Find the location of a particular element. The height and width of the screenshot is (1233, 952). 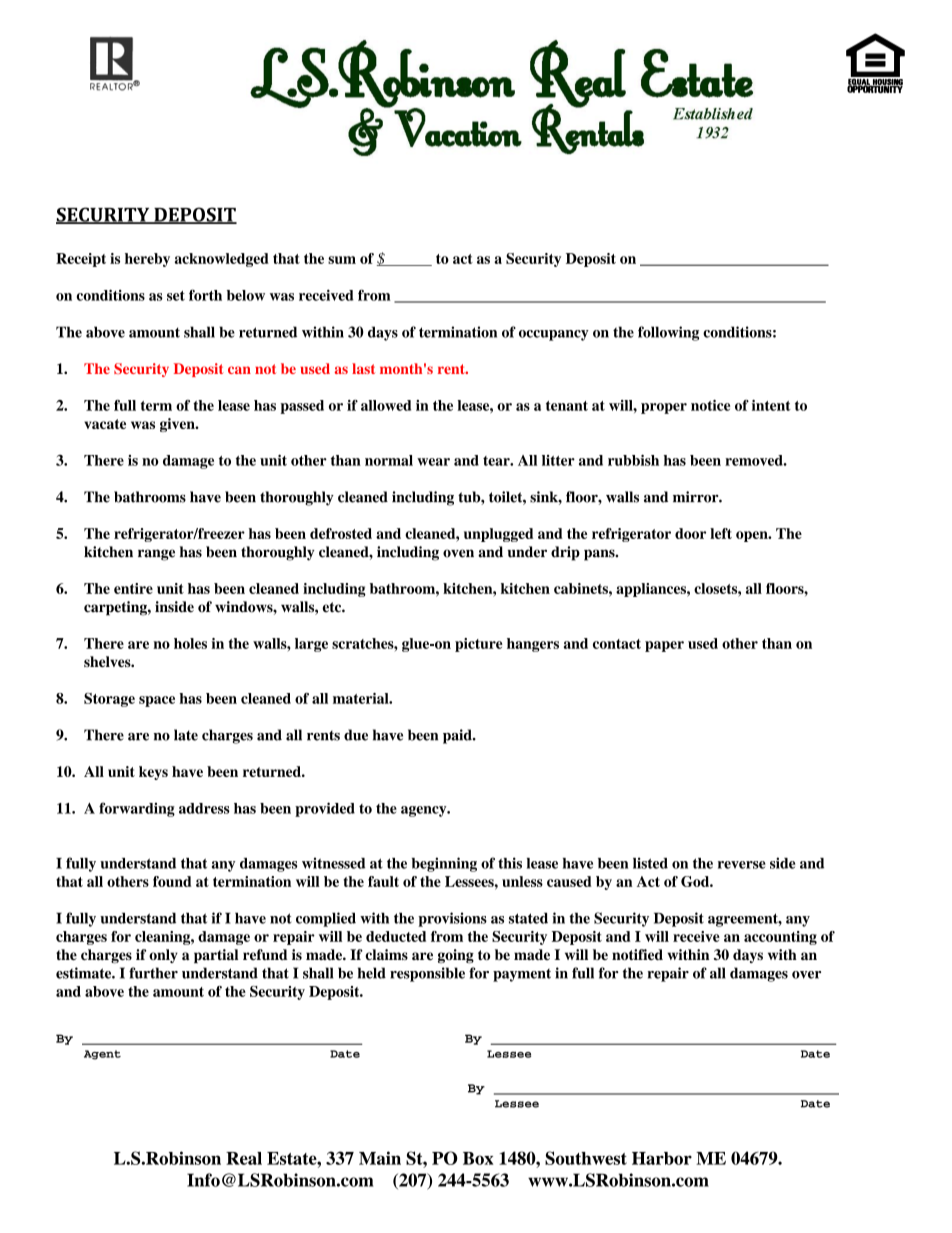

Box is located at coordinates (478, 1158).
